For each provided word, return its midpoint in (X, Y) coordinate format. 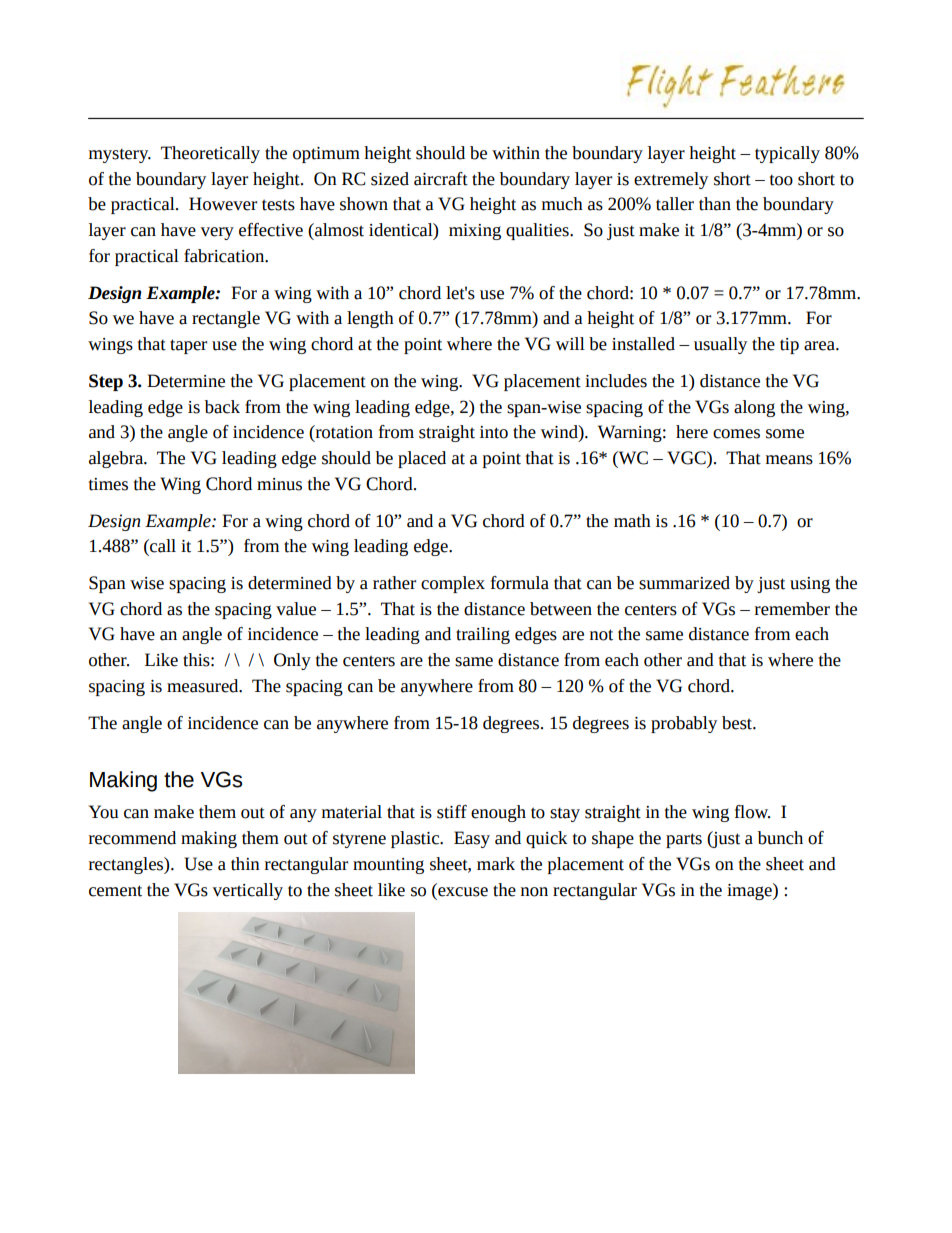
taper (188, 346)
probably (684, 724)
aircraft (441, 179)
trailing (483, 635)
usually (720, 345)
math (632, 521)
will (570, 343)
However (223, 204)
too (781, 180)
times (108, 484)
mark (496, 864)
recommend (132, 838)
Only (292, 661)
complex (453, 584)
